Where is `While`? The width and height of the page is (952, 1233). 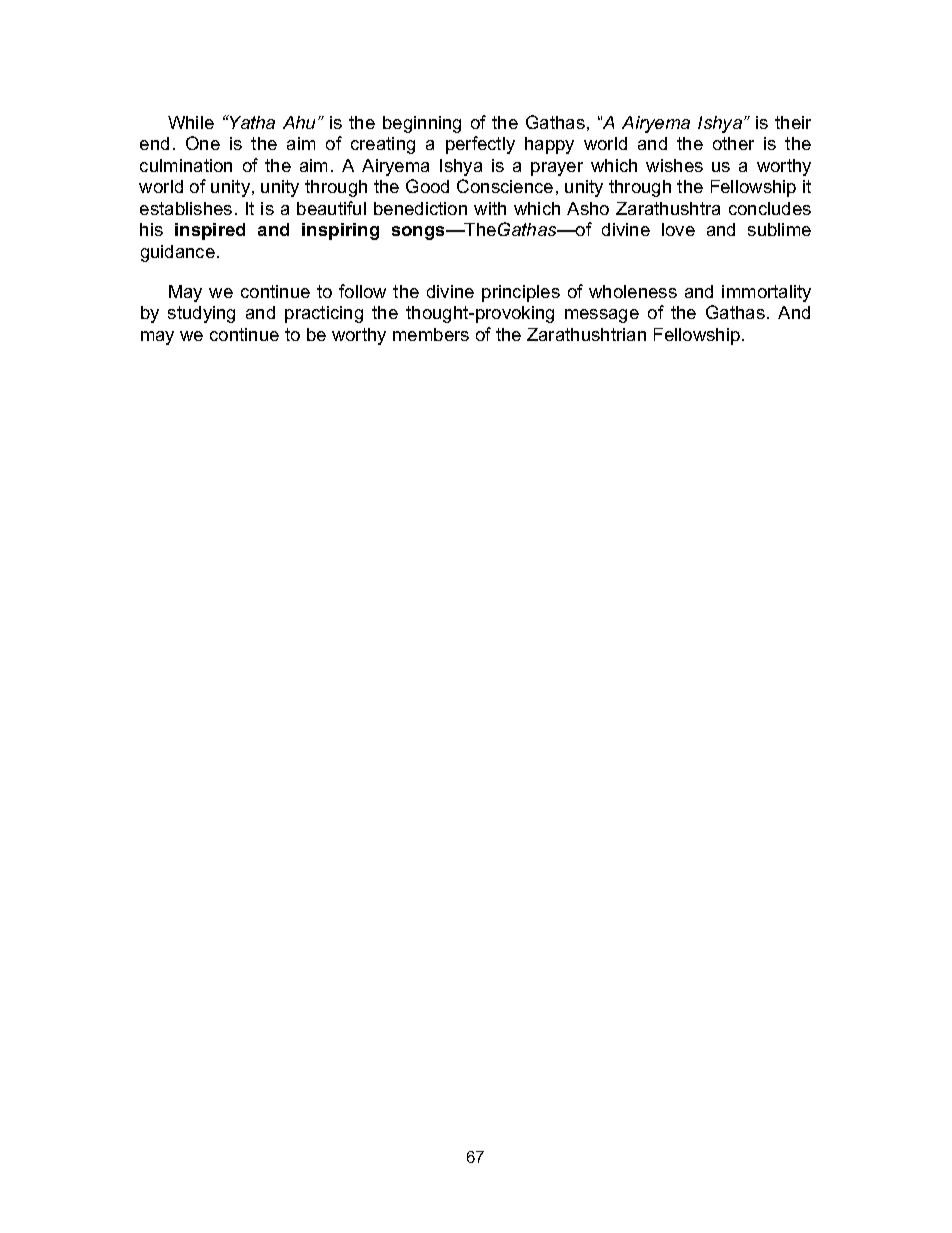
While is located at coordinates (191, 122).
